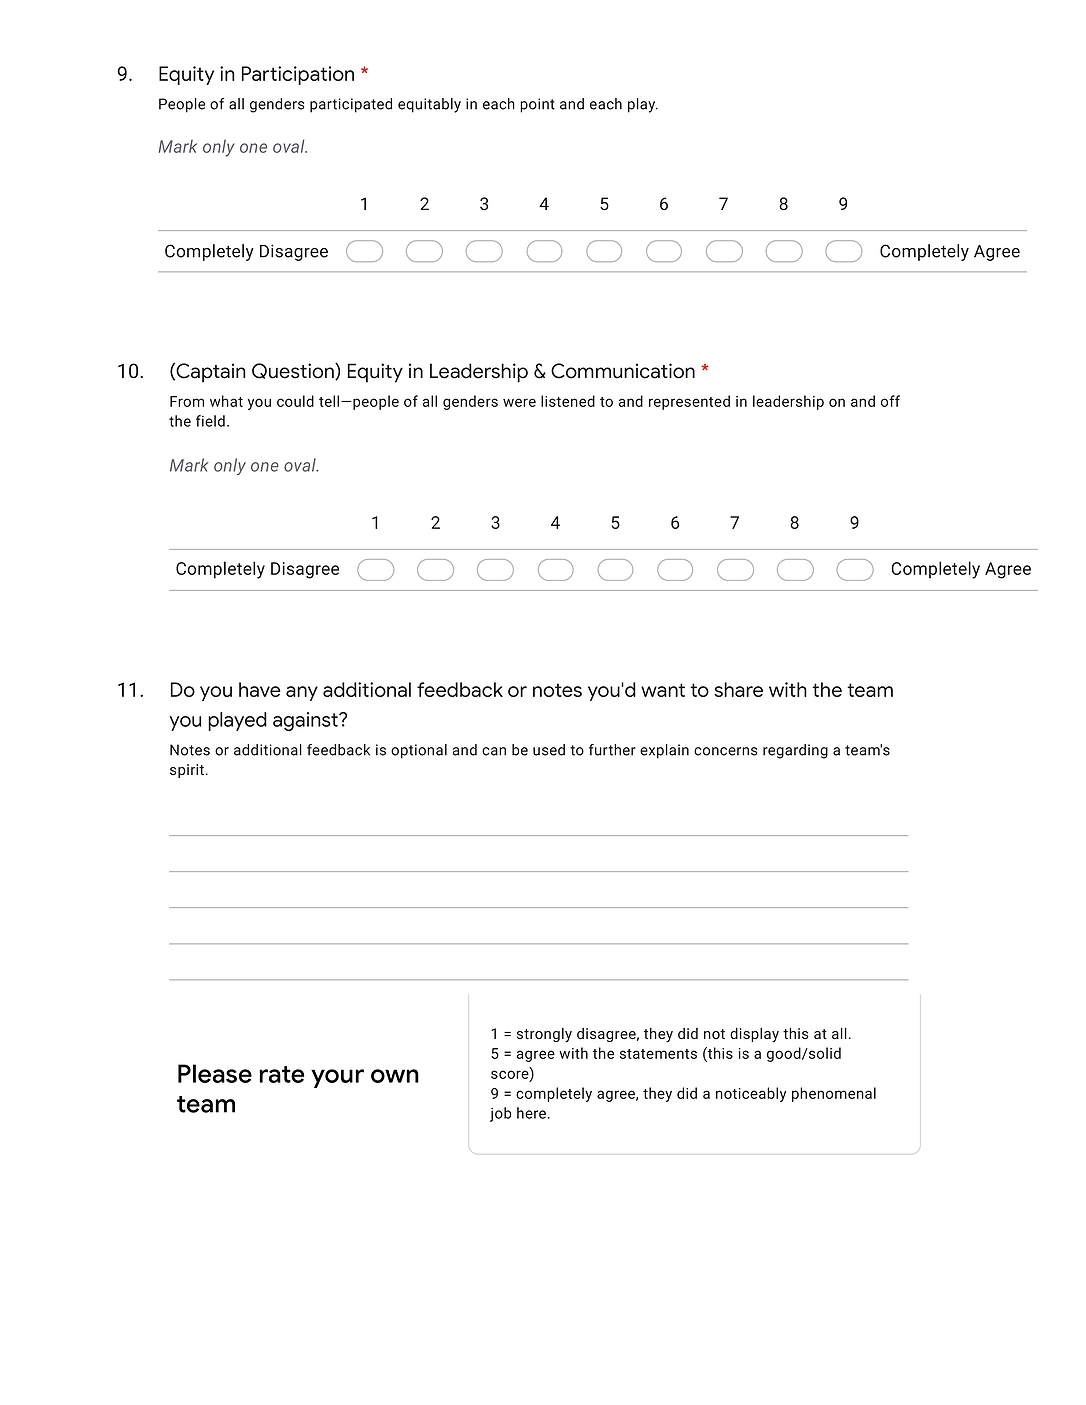 The image size is (1086, 1405). I want to click on Question, so click(294, 371).
